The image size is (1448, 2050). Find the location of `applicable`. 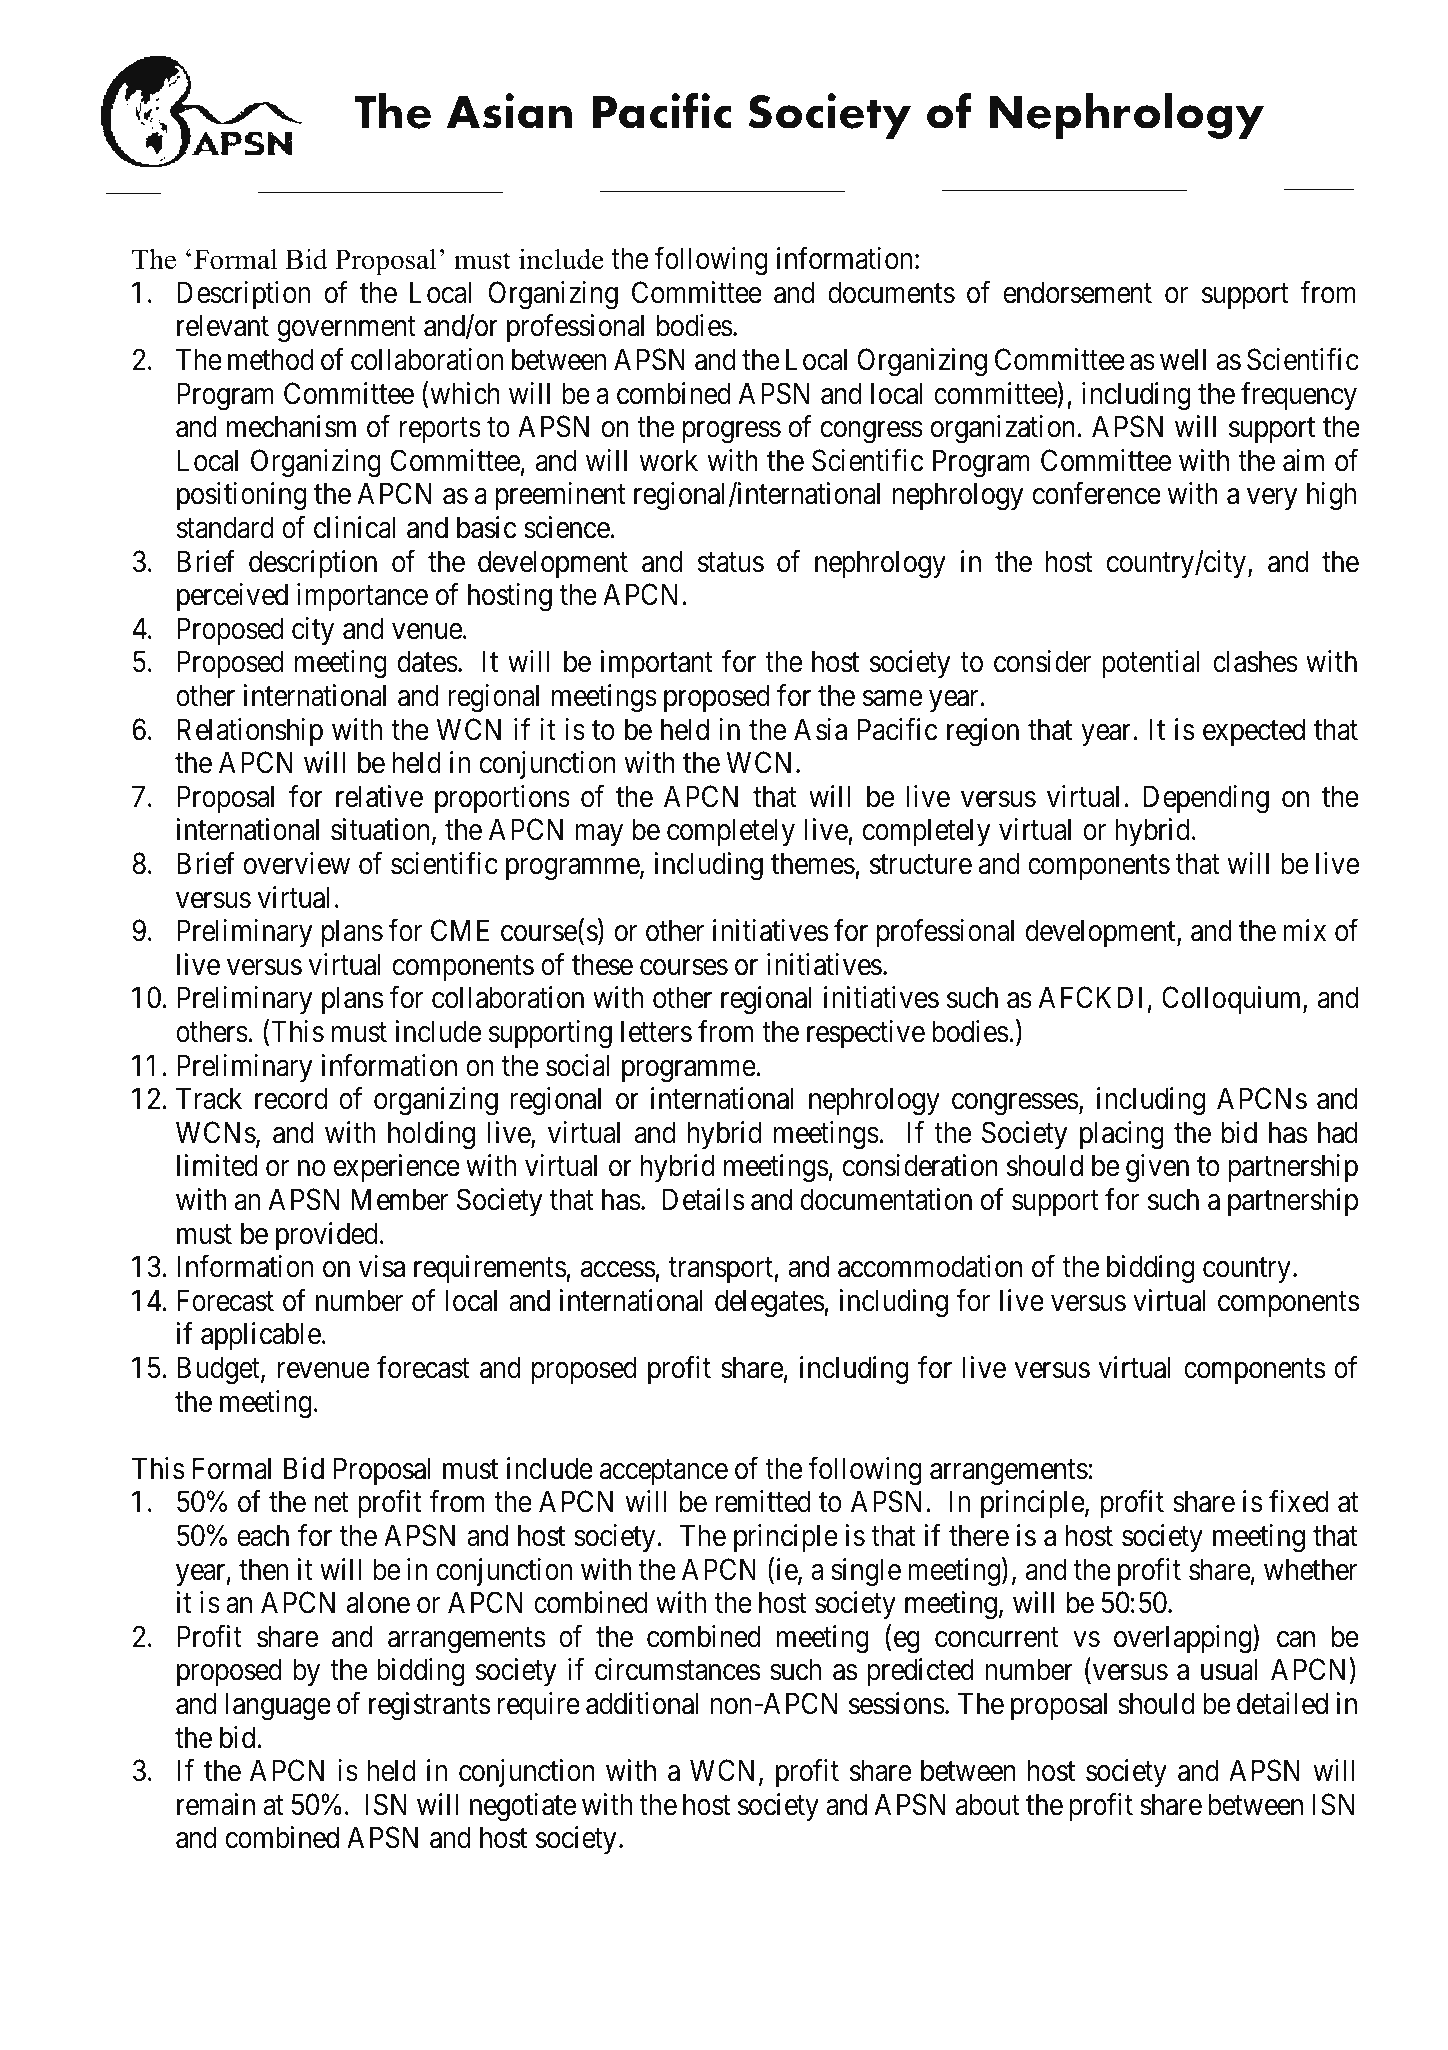

applicable is located at coordinates (261, 1336).
